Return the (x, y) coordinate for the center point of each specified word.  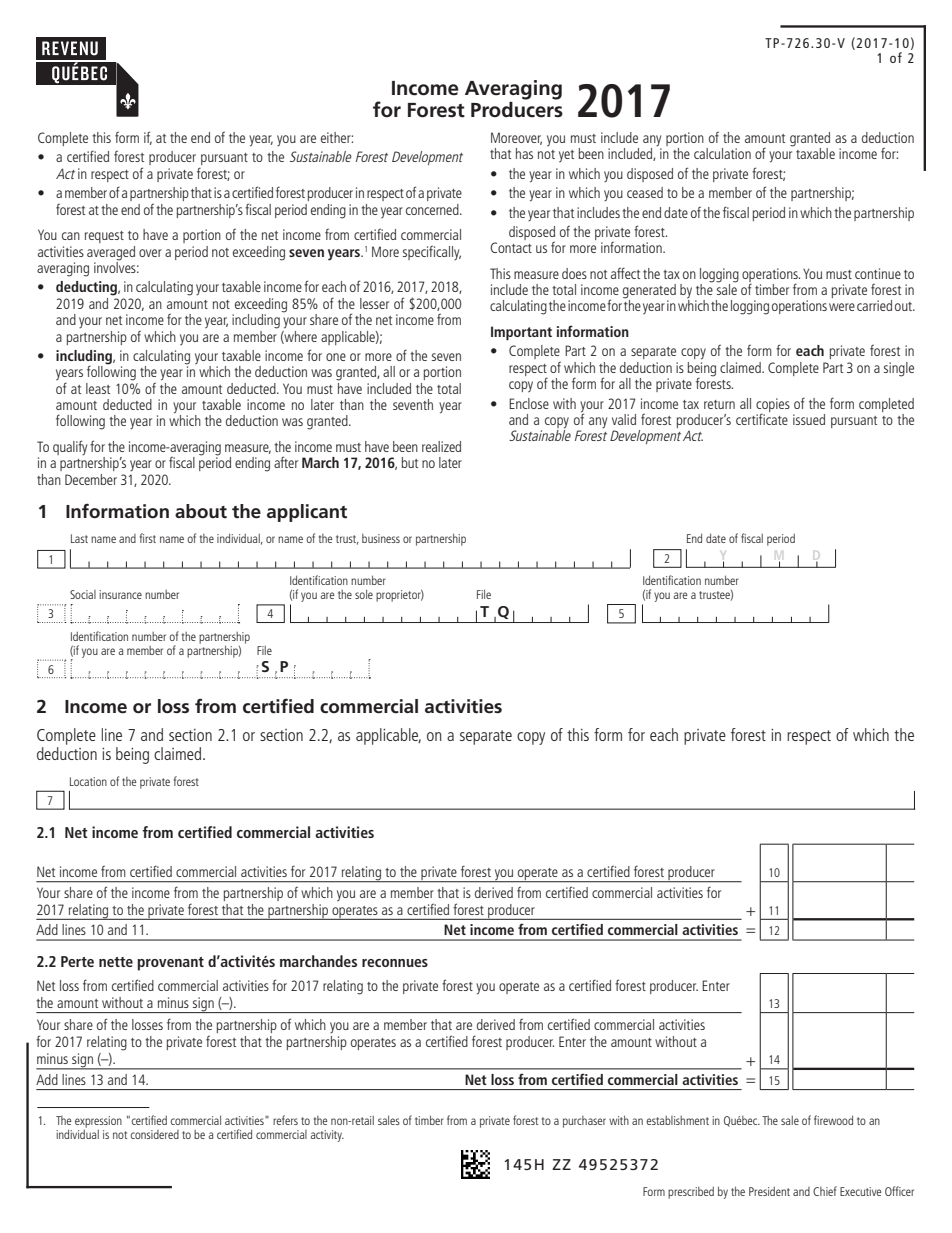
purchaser (584, 1122)
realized (441, 446)
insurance (120, 594)
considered (154, 1134)
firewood (833, 1120)
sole (364, 594)
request (104, 237)
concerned (433, 209)
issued (809, 419)
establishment (677, 1120)
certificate (762, 418)
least (98, 388)
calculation (722, 153)
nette (116, 962)
